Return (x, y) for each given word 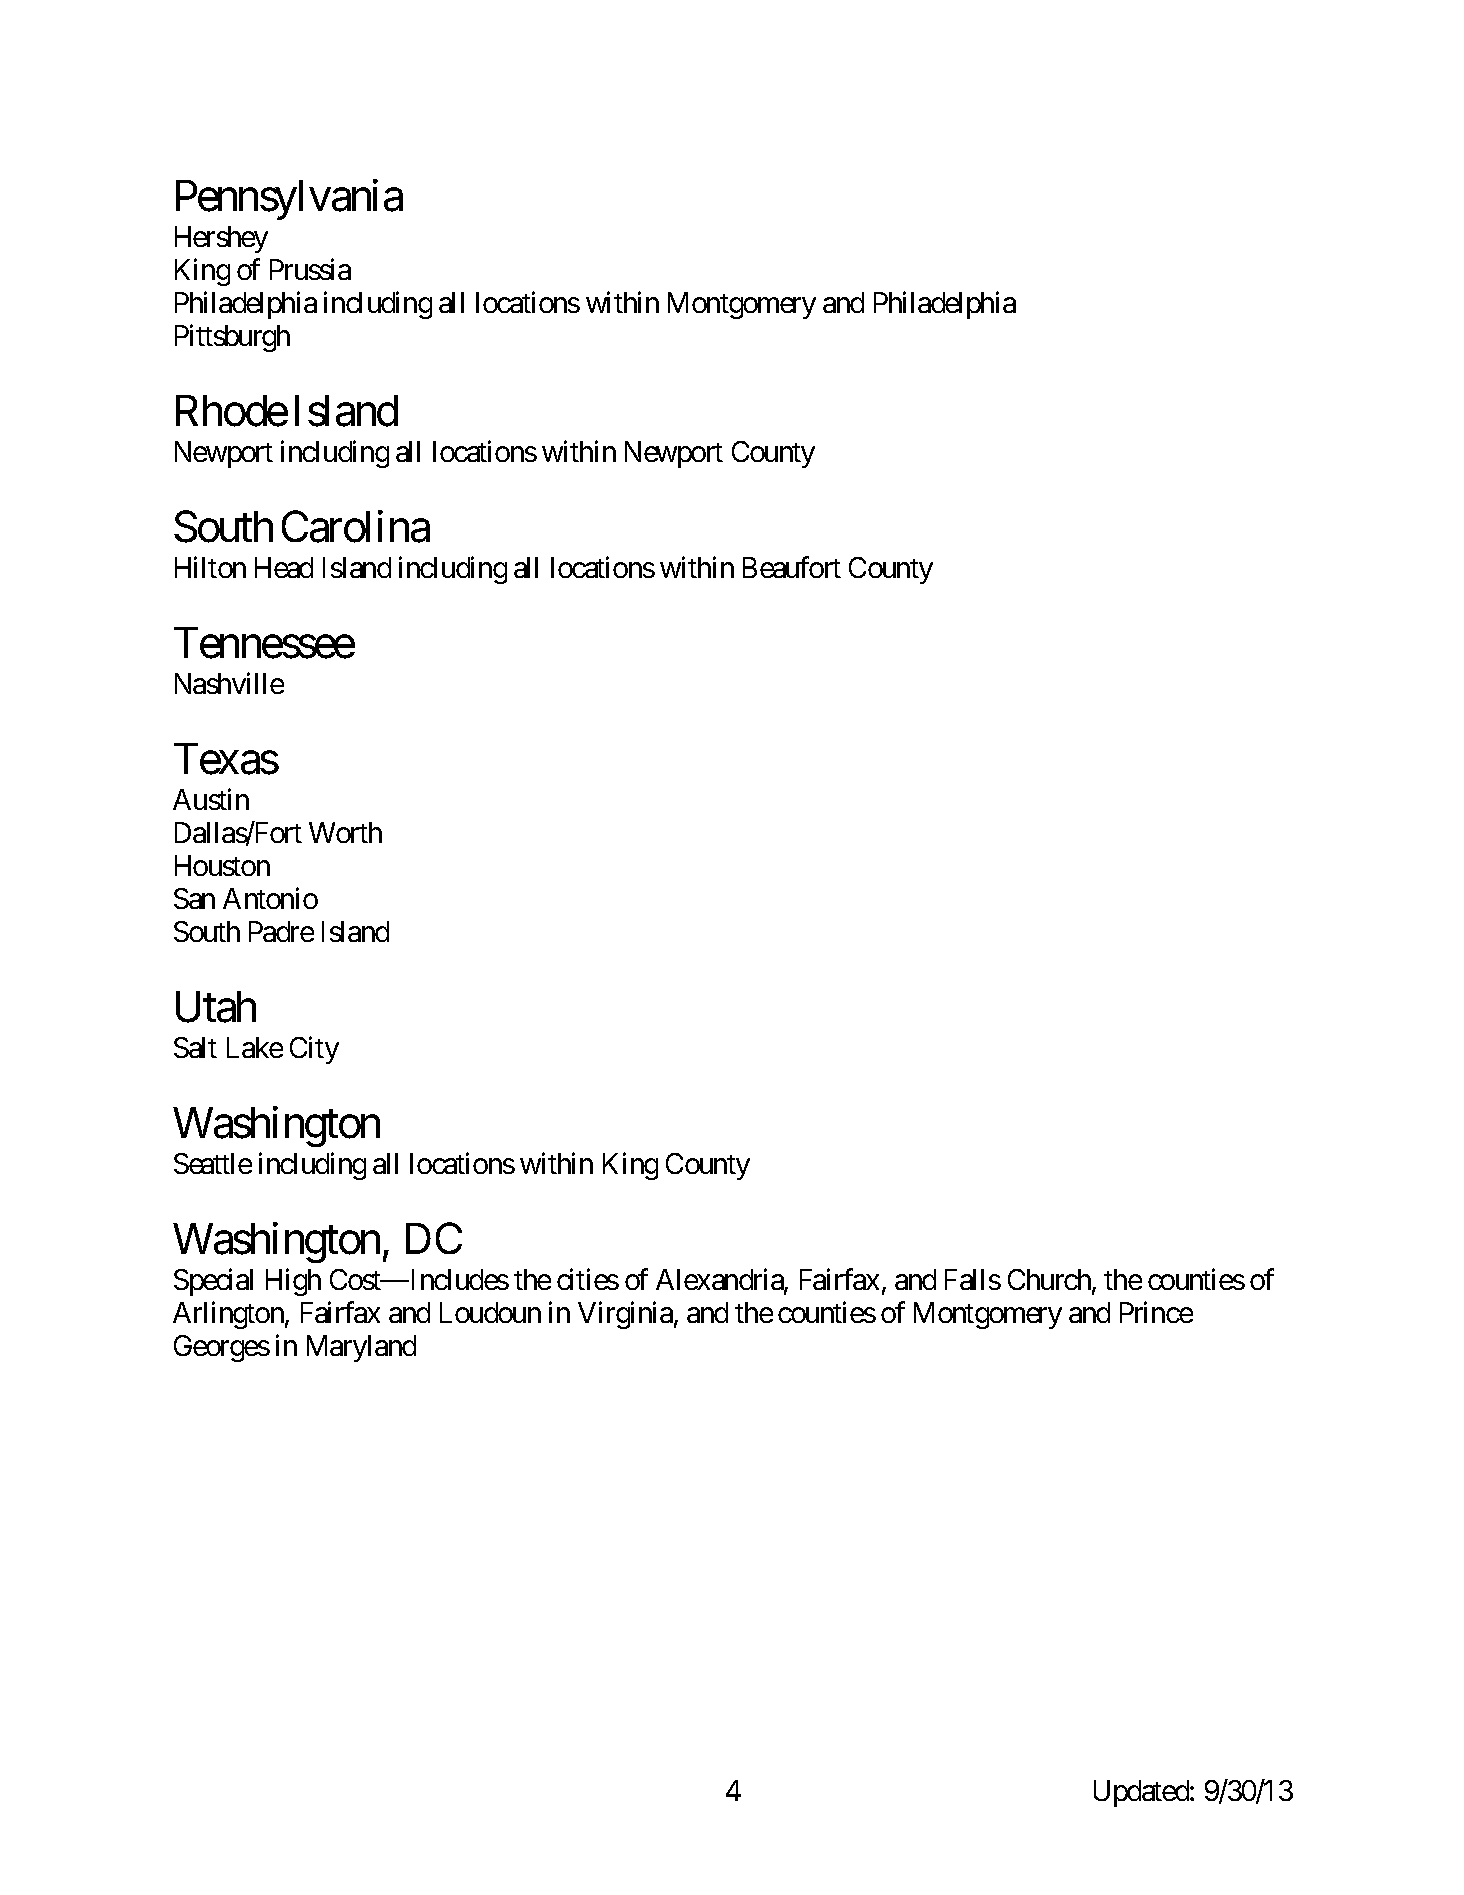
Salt (195, 1047)
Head (284, 567)
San (194, 898)
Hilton (210, 567)
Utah (216, 1007)
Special (213, 1282)
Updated (1142, 1793)
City (314, 1050)
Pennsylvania (289, 199)
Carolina (356, 526)
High (293, 1282)
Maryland (361, 1348)
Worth (345, 832)
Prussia (310, 269)
